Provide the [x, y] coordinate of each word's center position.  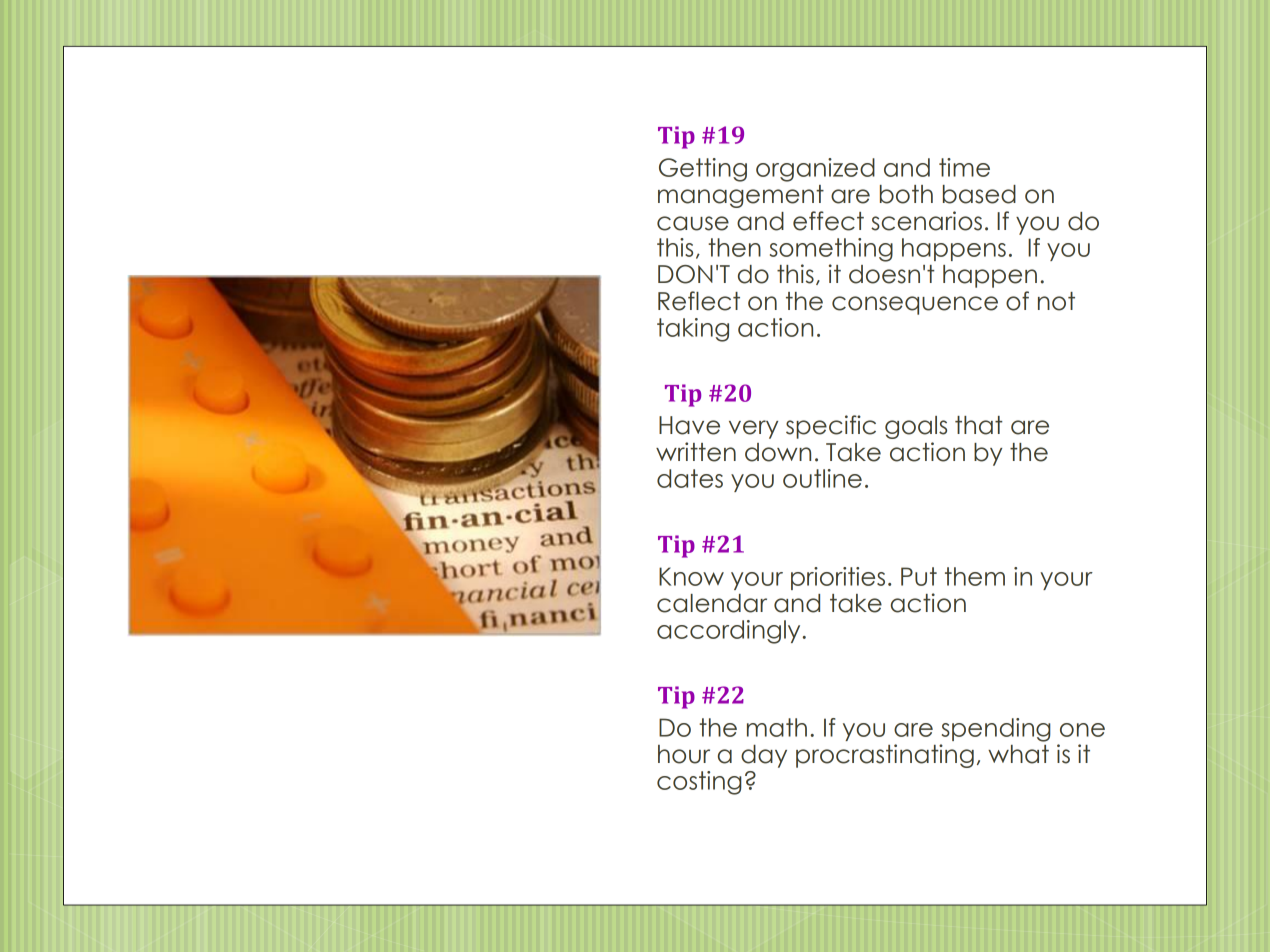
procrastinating [885, 756]
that [979, 425]
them [975, 576]
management [741, 196]
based [979, 194]
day [764, 756]
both [906, 194]
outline [822, 478]
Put [919, 576]
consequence [915, 305]
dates [690, 478]
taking [693, 330]
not [1056, 301]
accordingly [728, 632]
